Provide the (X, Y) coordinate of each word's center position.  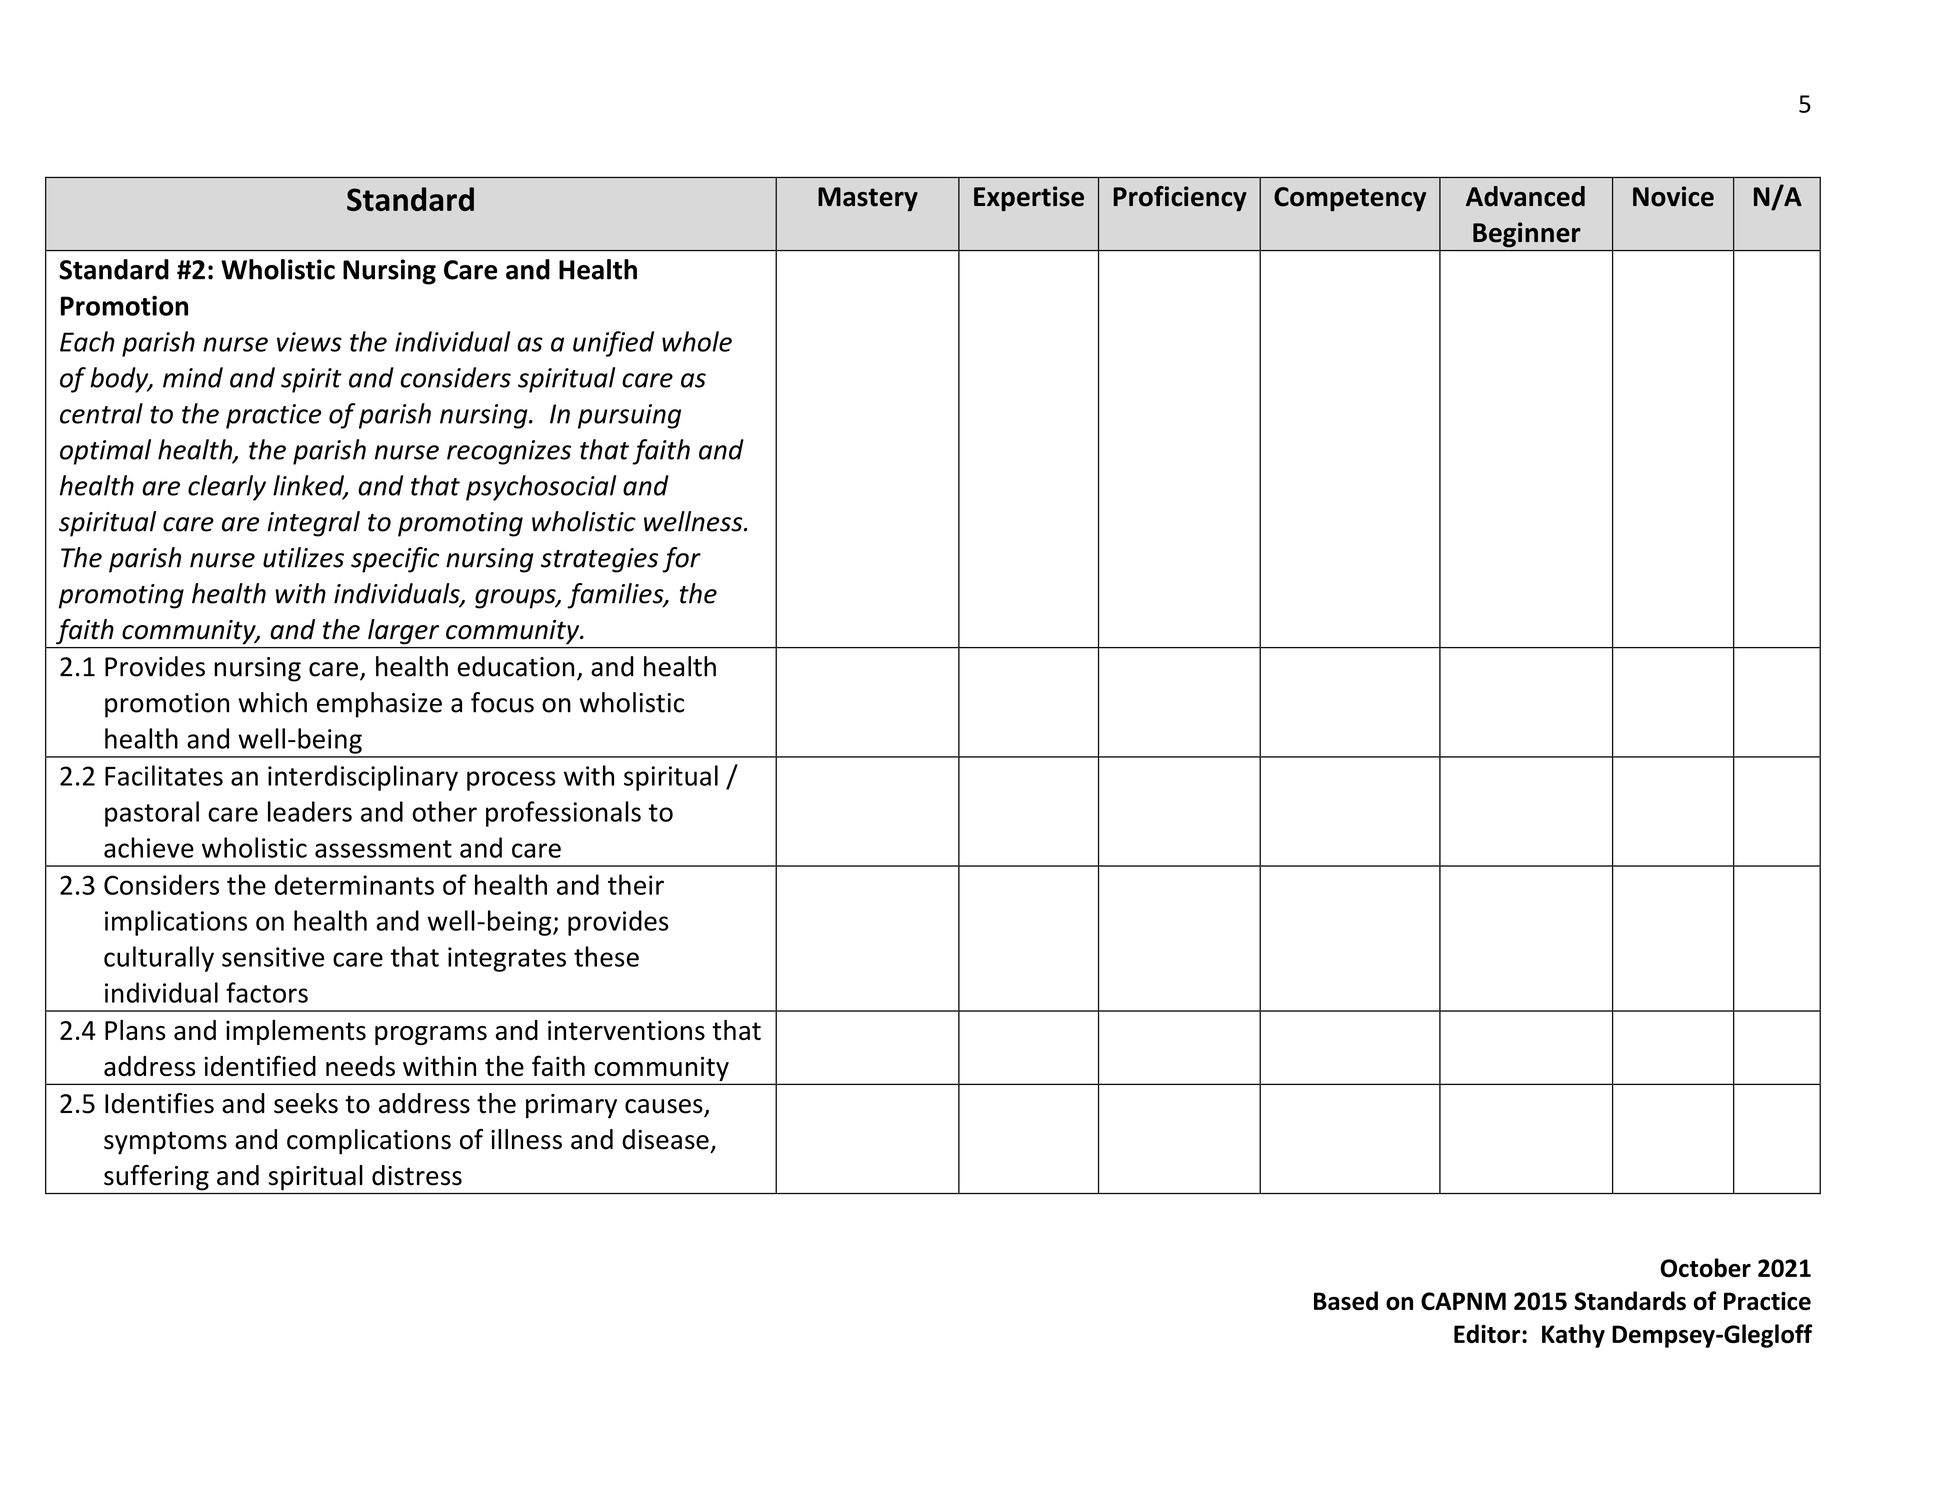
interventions (626, 1030)
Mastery (868, 199)
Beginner (1527, 235)
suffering (156, 1177)
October (1705, 1268)
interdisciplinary (363, 778)
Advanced (1525, 196)
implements (296, 1032)
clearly (227, 488)
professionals (563, 814)
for (681, 560)
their (636, 884)
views (309, 342)
